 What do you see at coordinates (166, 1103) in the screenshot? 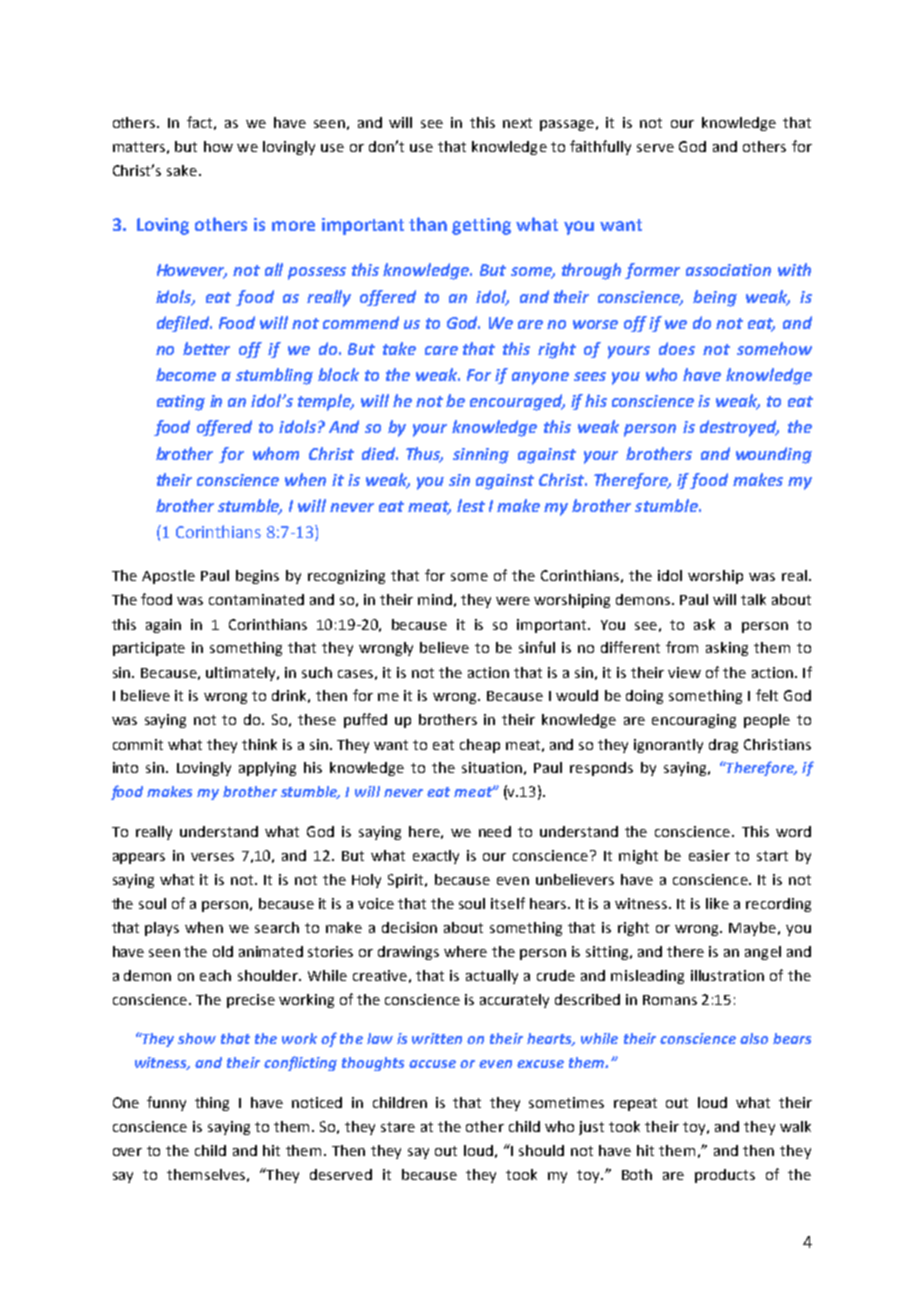
I see `funny` at bounding box center [166, 1103].
